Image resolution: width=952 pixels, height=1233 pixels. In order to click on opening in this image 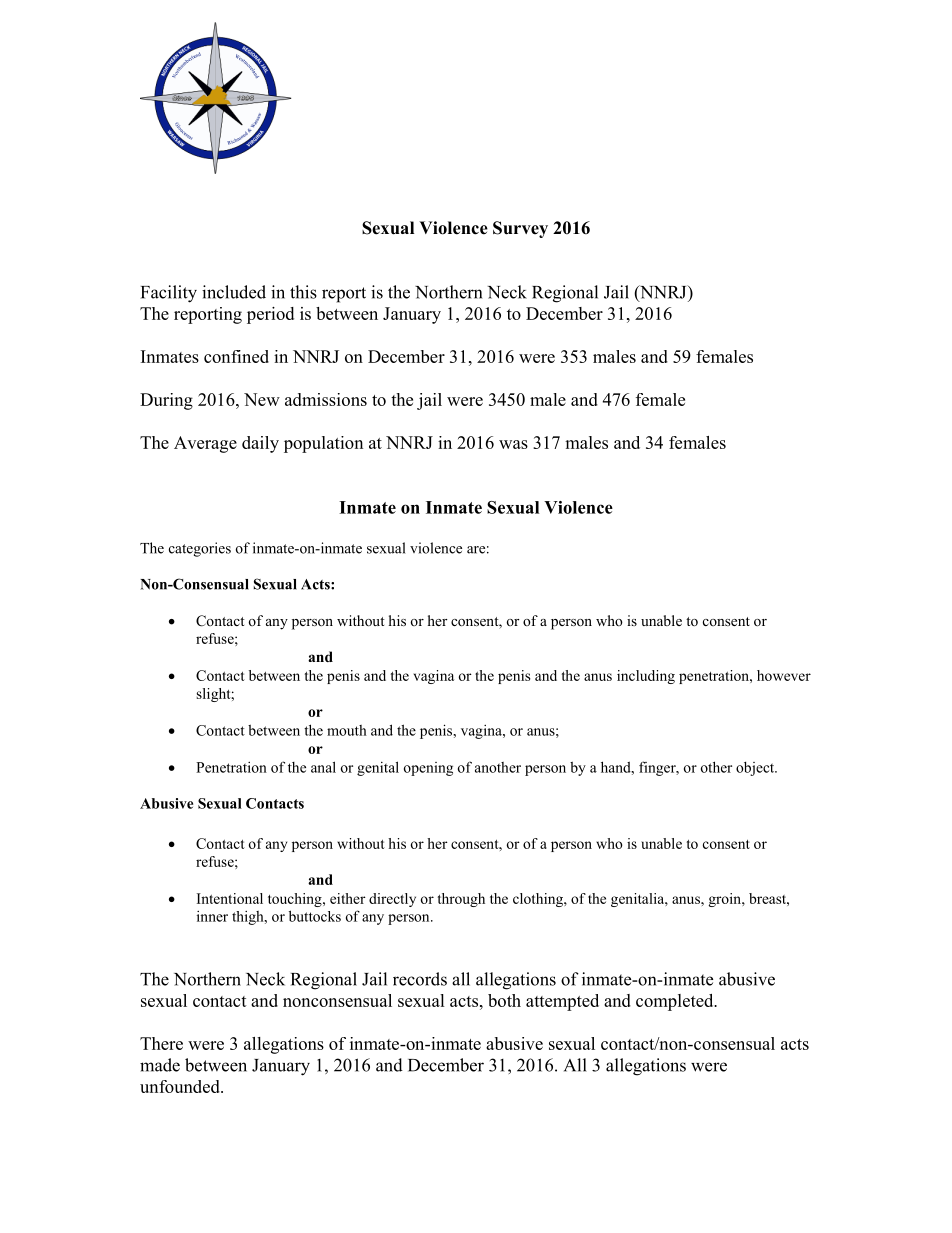, I will do `click(428, 769)`.
